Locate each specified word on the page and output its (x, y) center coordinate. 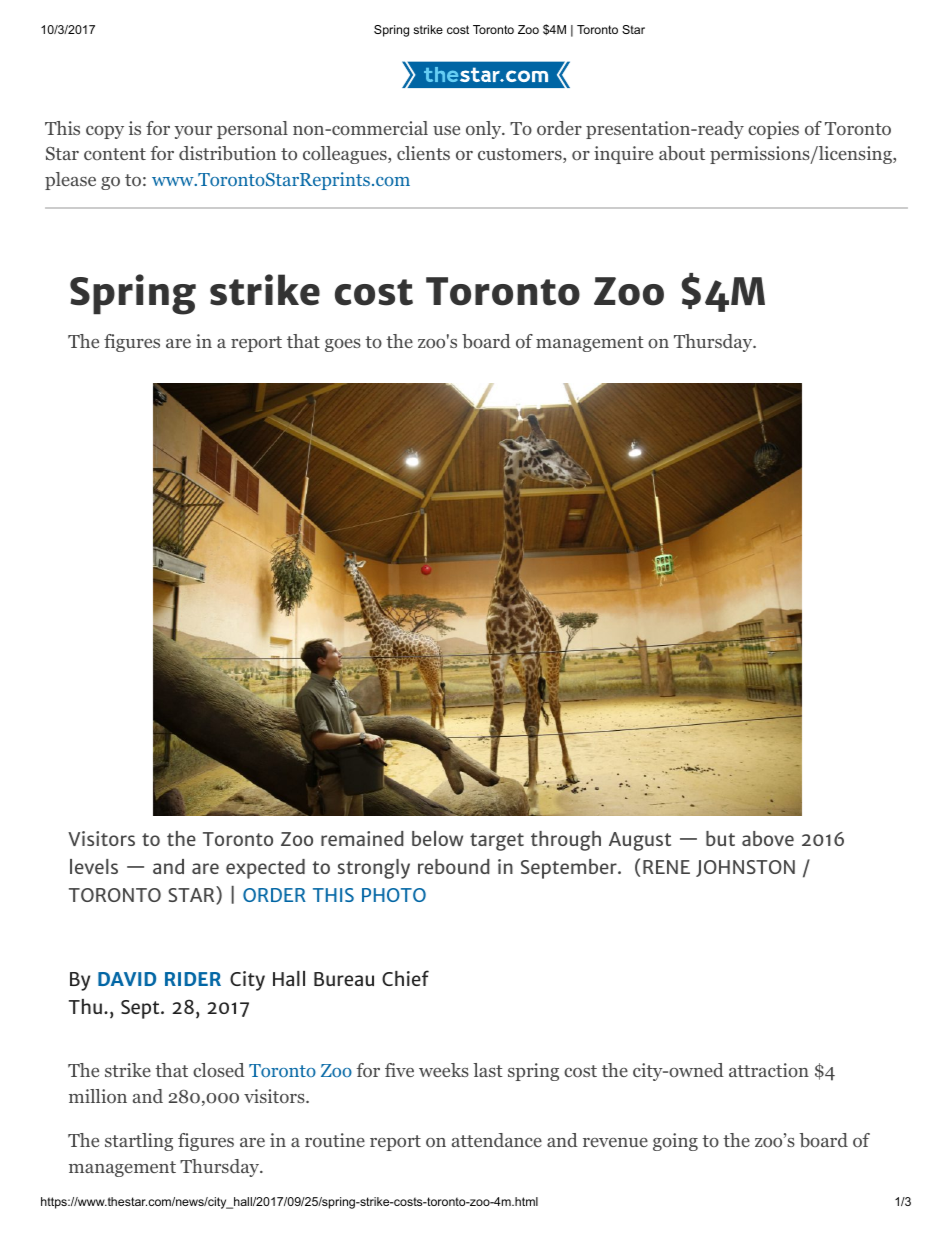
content (115, 154)
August (640, 841)
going (675, 1142)
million (98, 1096)
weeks (444, 1070)
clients (423, 153)
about (682, 153)
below (437, 838)
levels (94, 866)
